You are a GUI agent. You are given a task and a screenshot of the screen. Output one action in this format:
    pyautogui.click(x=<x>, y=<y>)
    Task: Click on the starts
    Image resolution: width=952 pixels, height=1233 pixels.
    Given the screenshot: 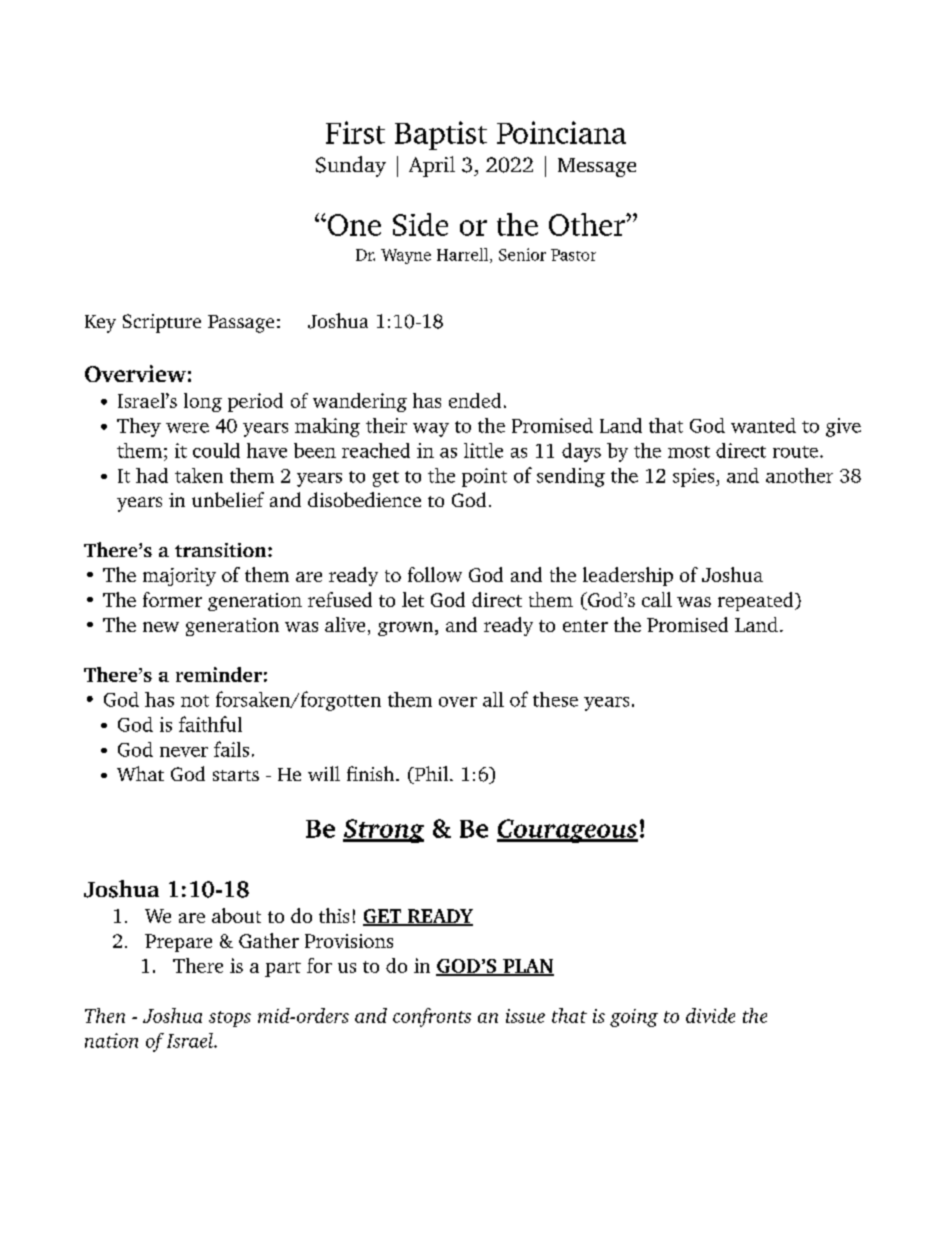 What is the action you would take?
    pyautogui.click(x=236, y=775)
